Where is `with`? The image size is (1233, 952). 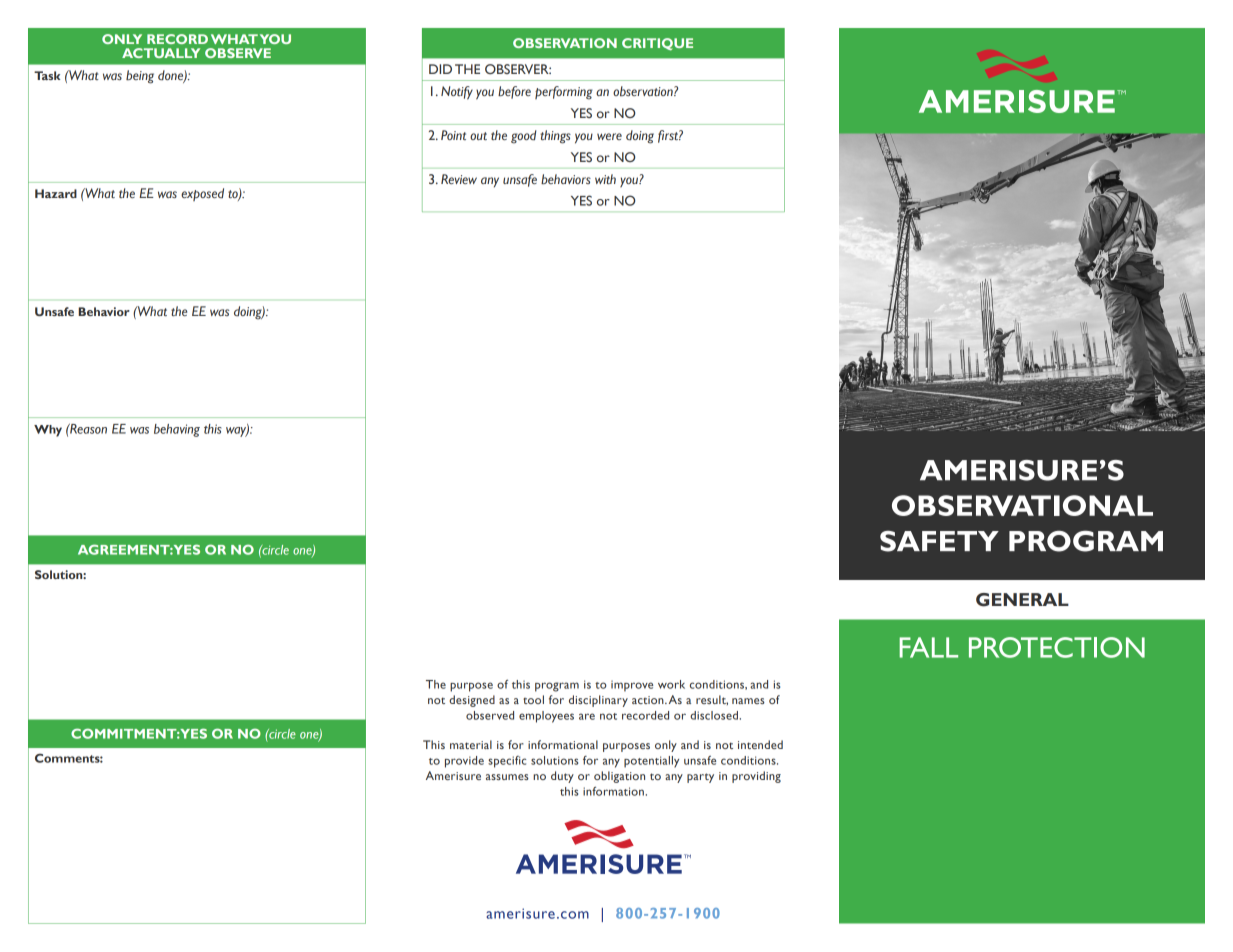 with is located at coordinates (605, 179).
